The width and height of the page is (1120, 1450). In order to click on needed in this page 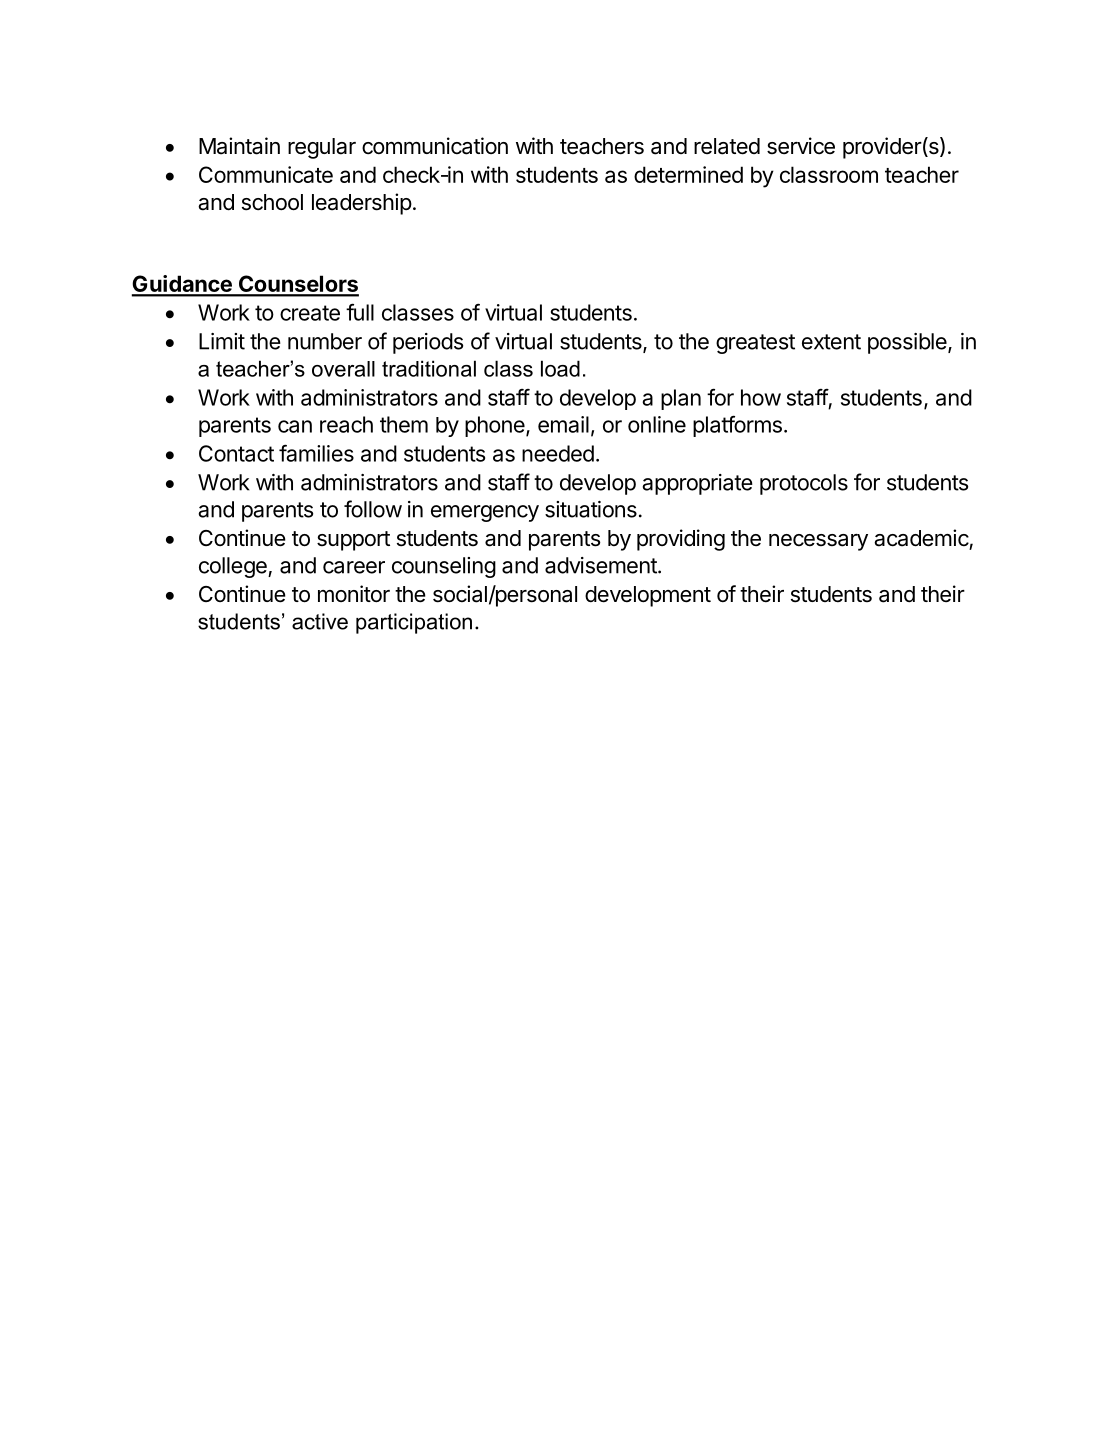, I will do `click(558, 453)`.
